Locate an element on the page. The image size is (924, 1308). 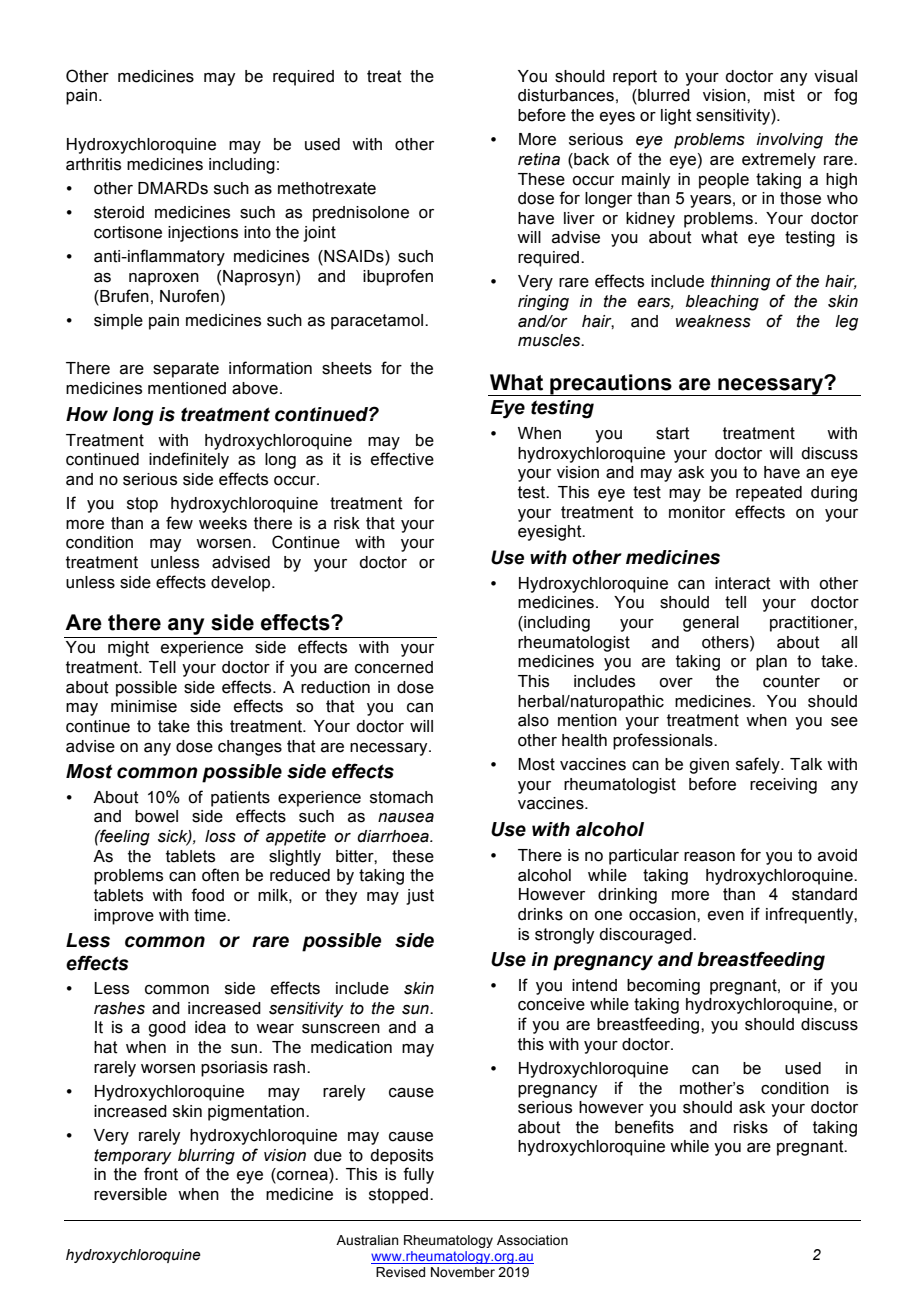
arthritis is located at coordinates (93, 164).
